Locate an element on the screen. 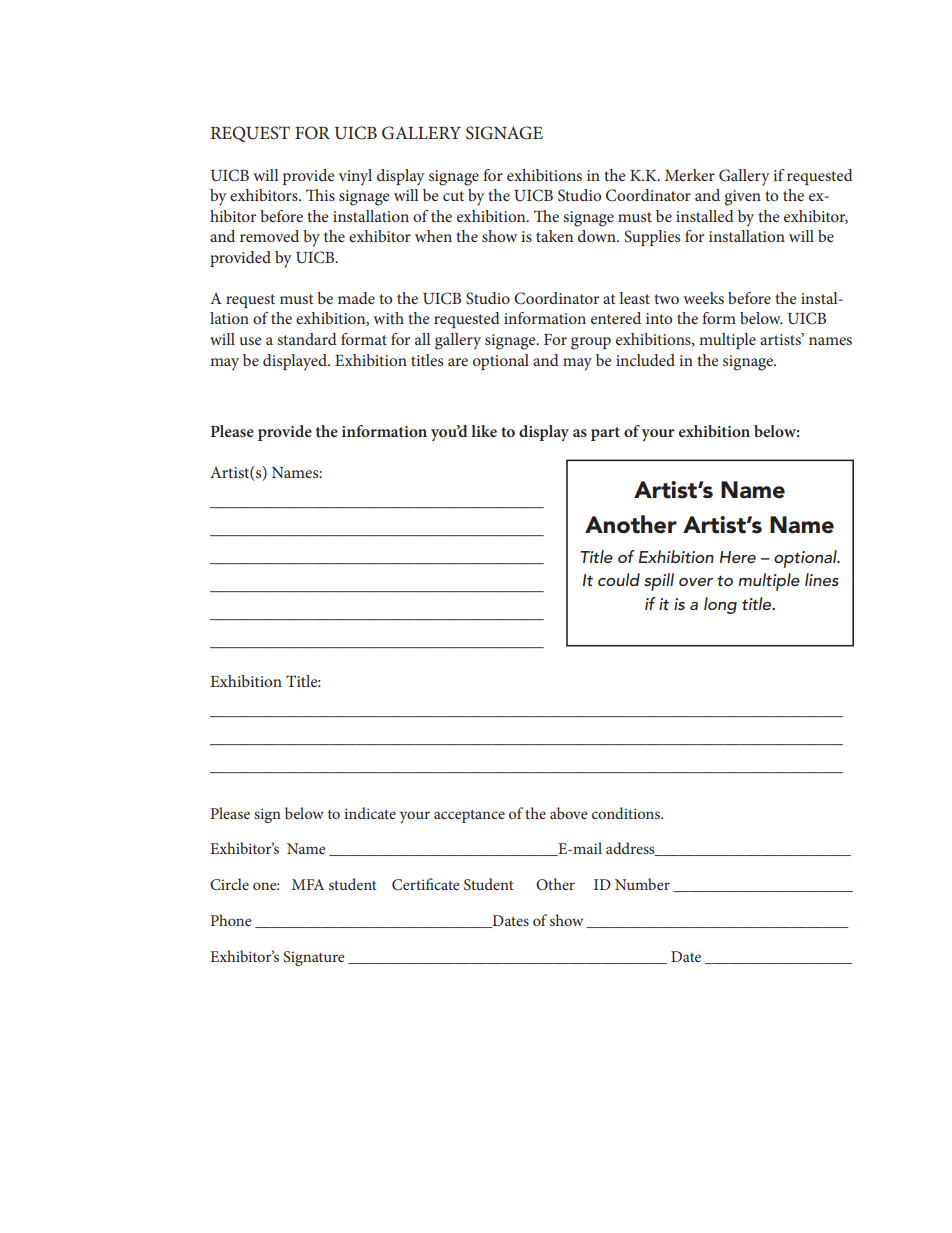 The image size is (952, 1233). like is located at coordinates (484, 431).
